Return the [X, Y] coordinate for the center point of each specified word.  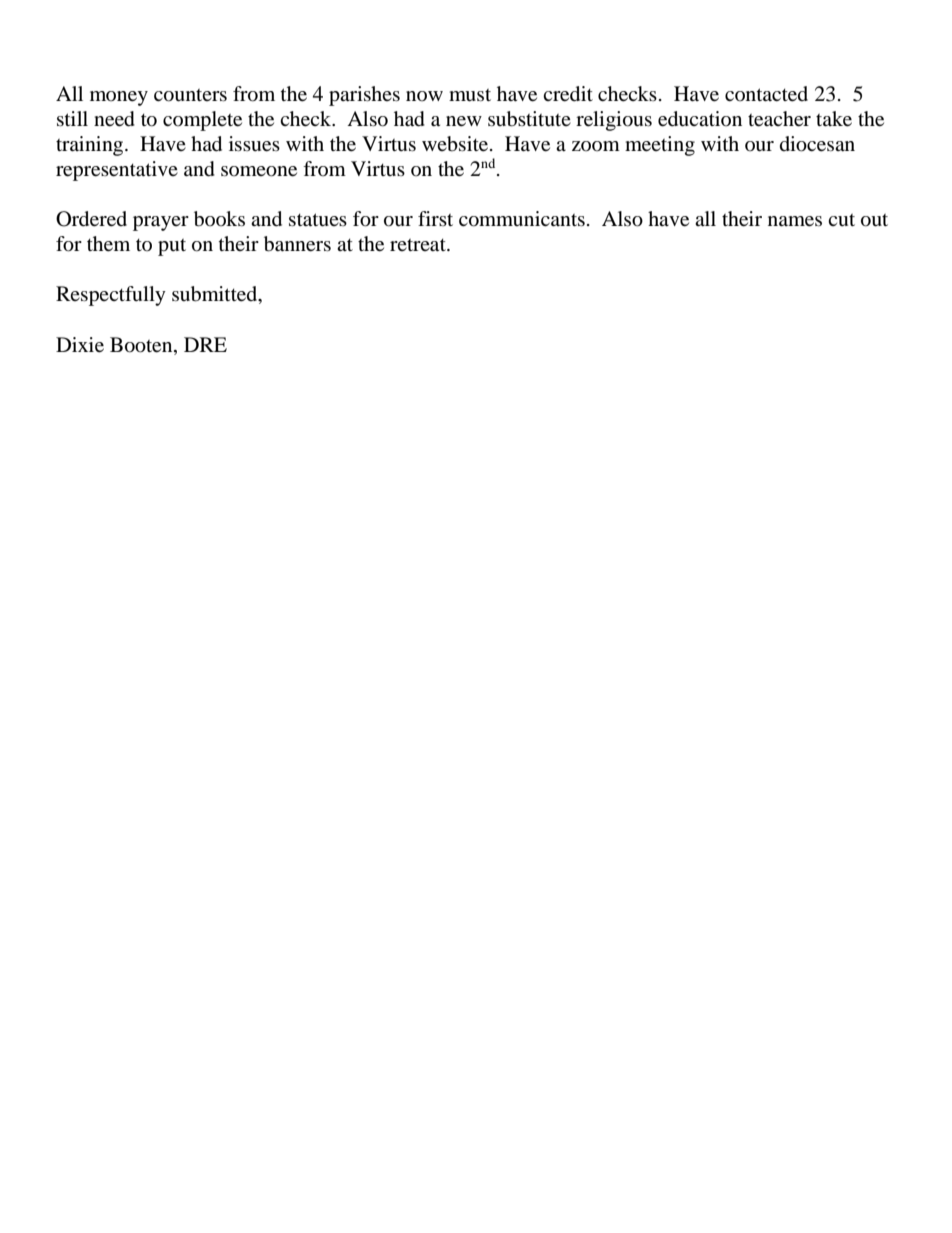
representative [117, 171]
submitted [216, 295]
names [795, 221]
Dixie [80, 345]
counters [190, 95]
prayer [161, 223]
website [456, 144]
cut [841, 220]
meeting [660, 146]
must [470, 95]
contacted [766, 94]
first [435, 218]
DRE [205, 344]
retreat [419, 245]
